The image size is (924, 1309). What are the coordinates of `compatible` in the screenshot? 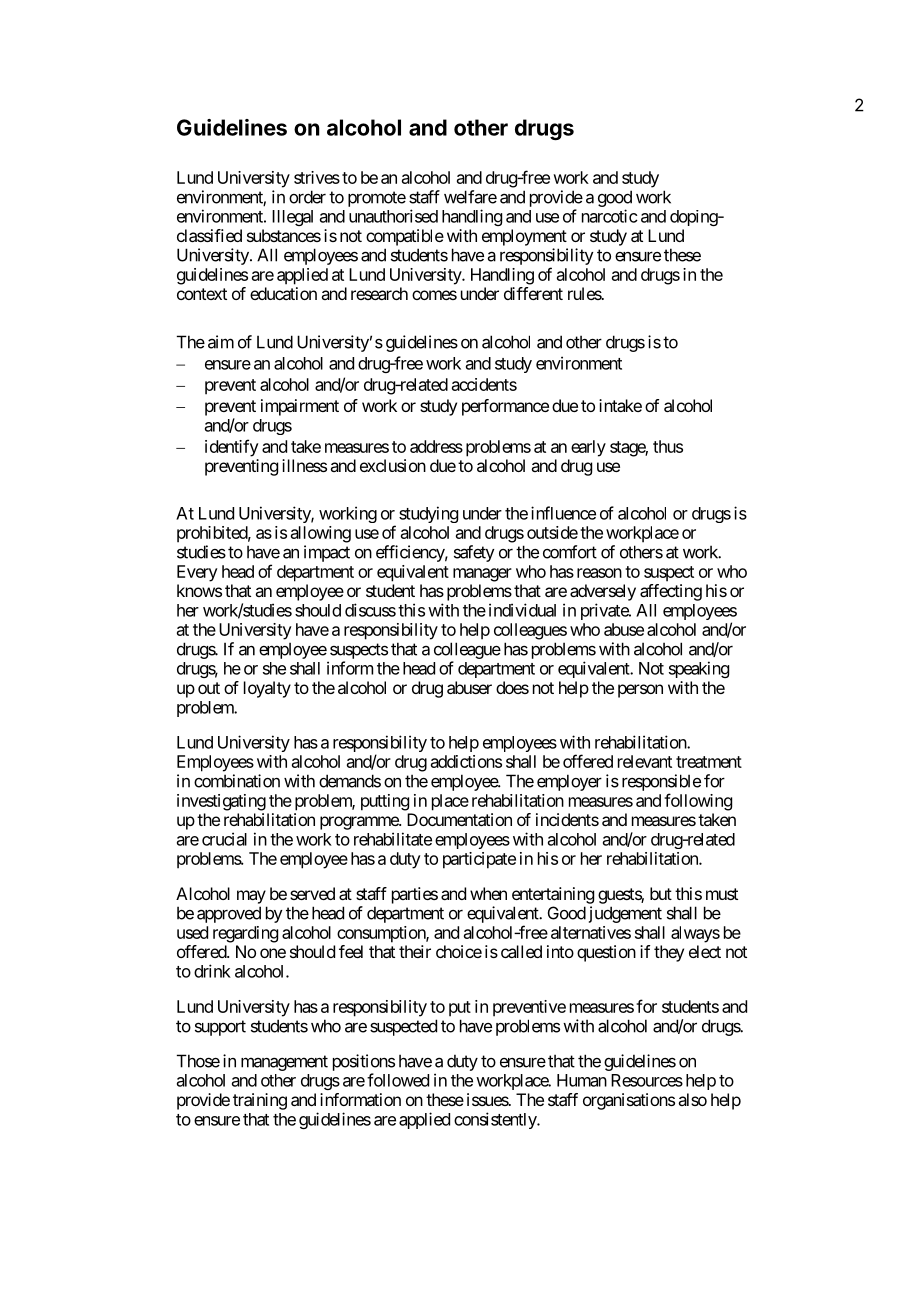 It's located at (405, 237).
